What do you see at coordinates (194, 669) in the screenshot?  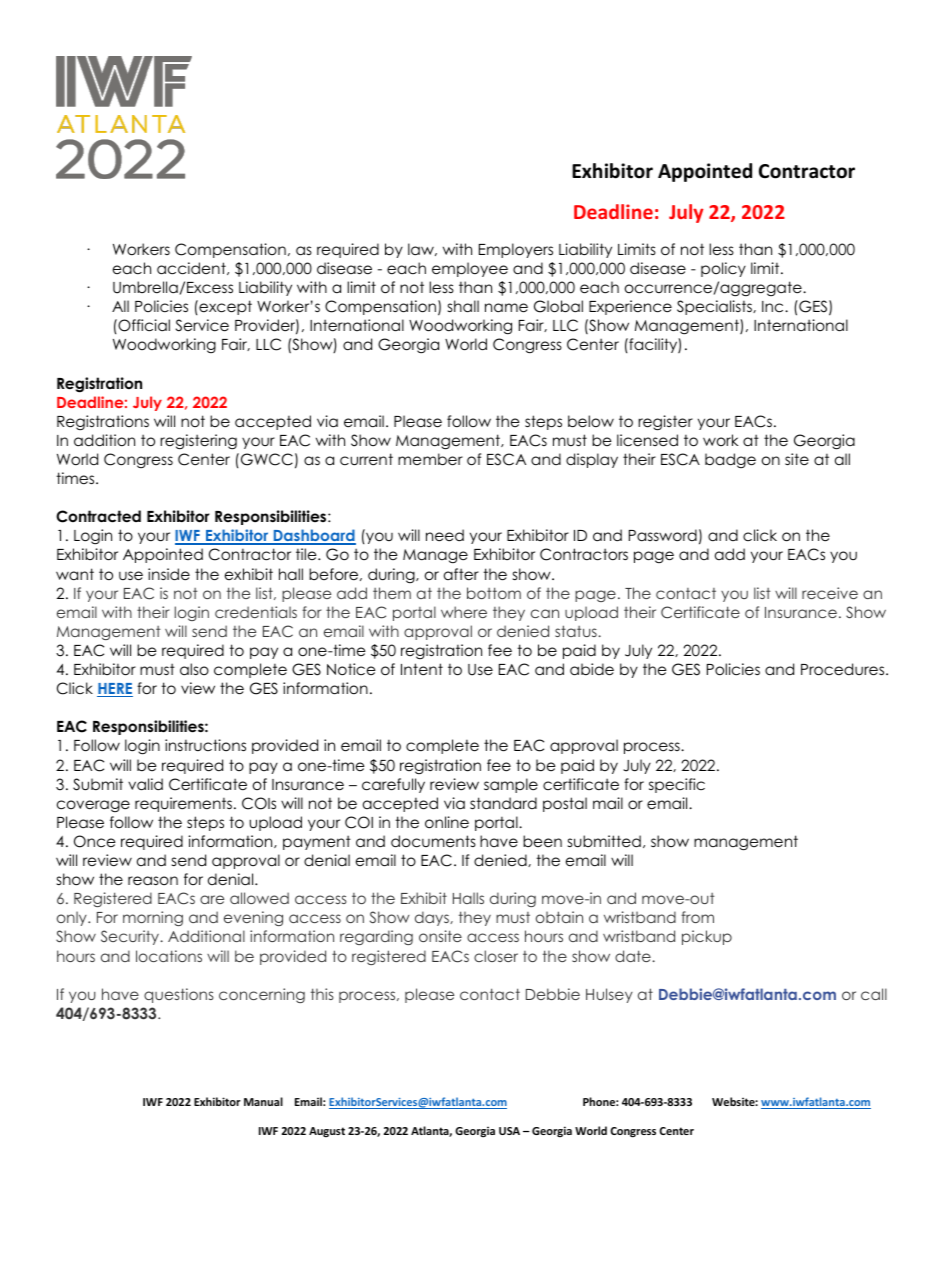 I see `also` at bounding box center [194, 669].
